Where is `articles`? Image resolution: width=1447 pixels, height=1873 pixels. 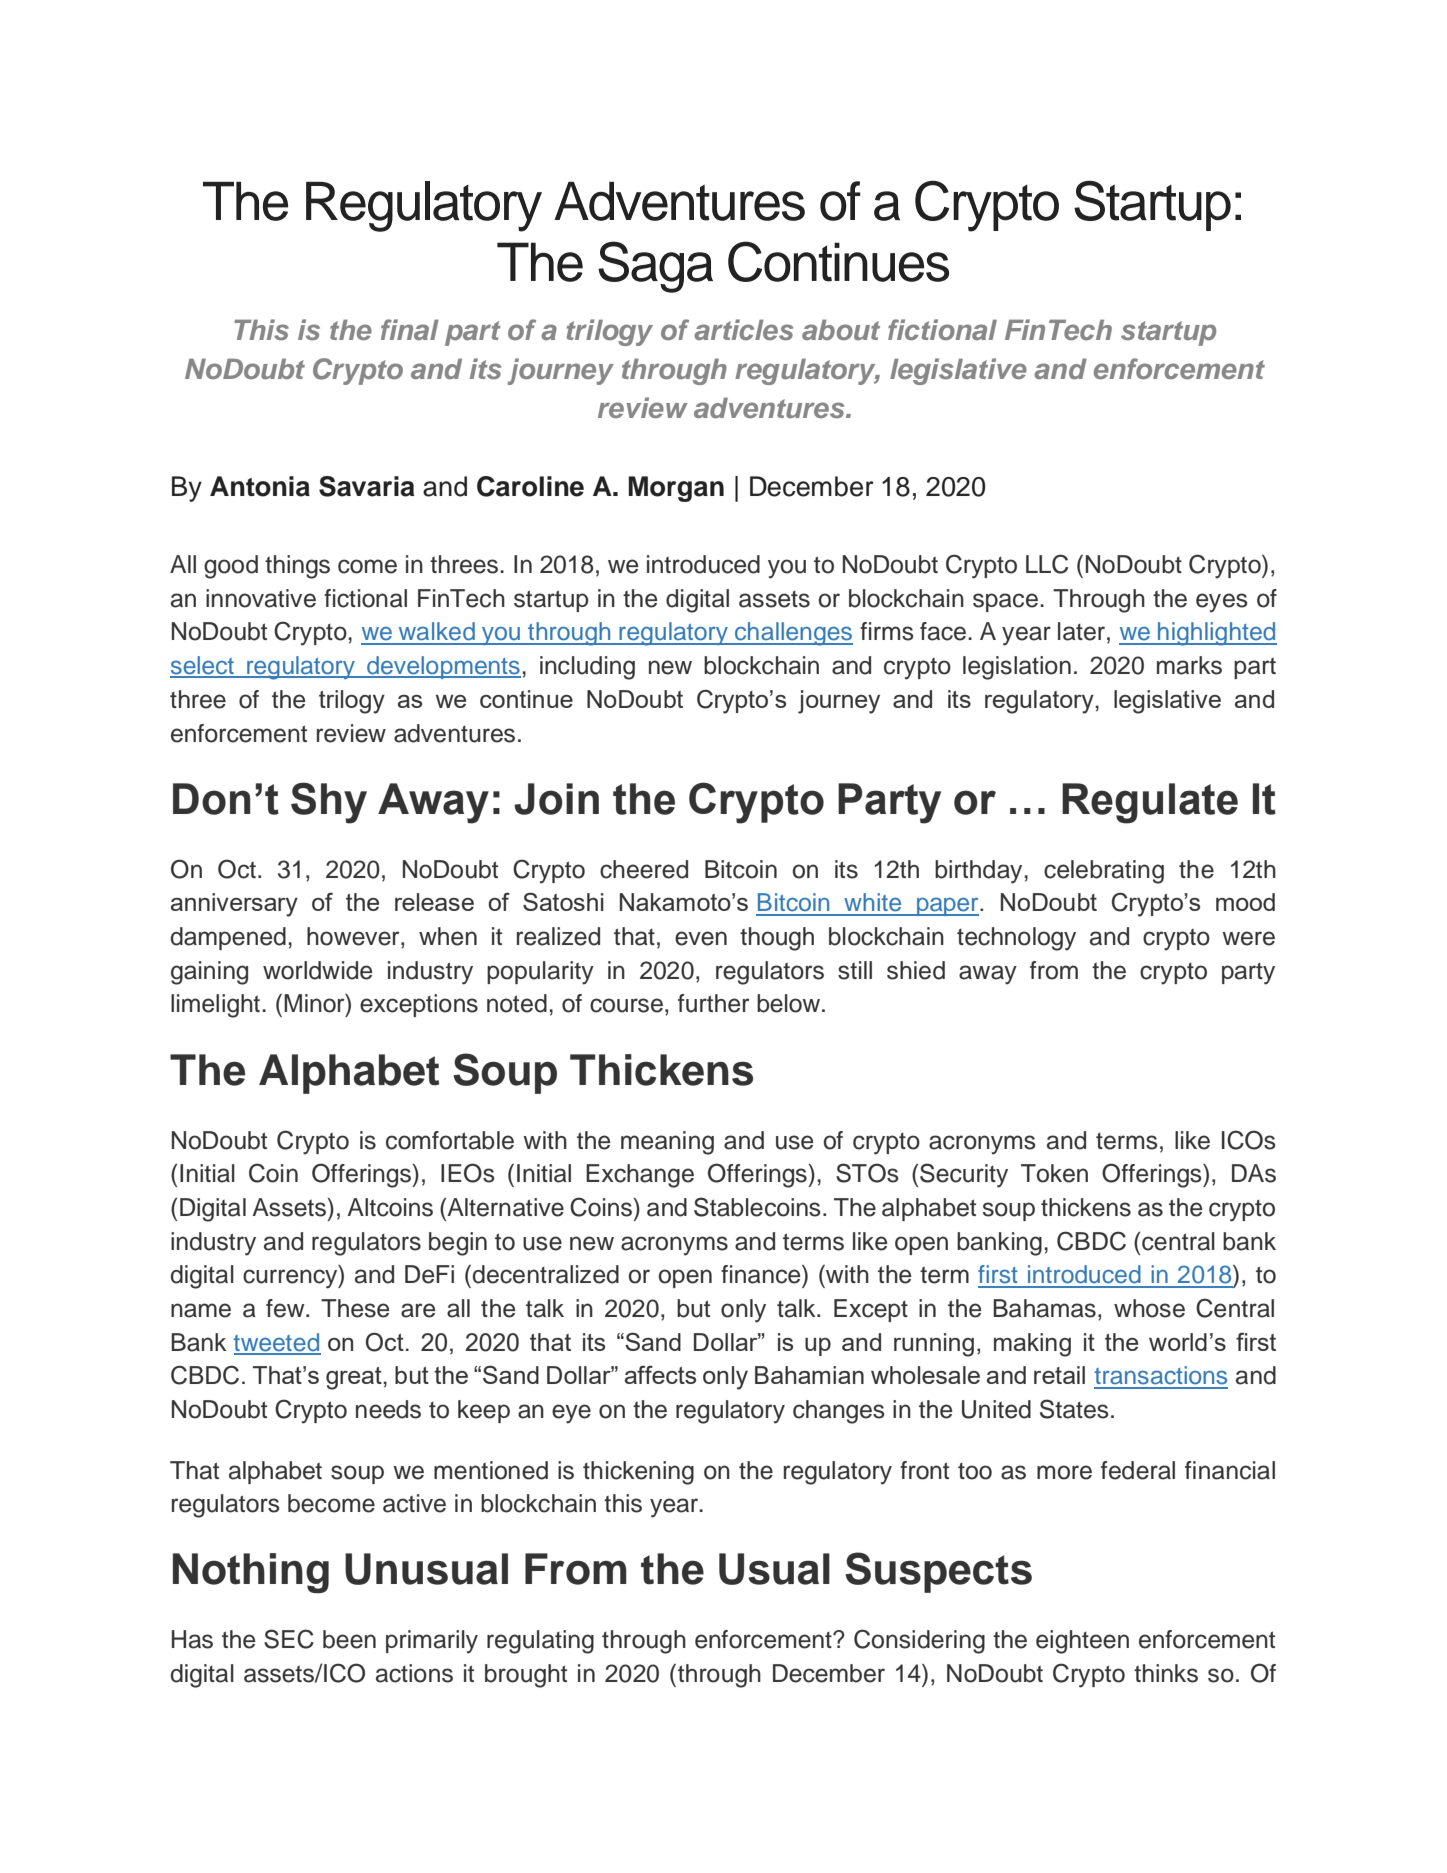
articles is located at coordinates (743, 329).
